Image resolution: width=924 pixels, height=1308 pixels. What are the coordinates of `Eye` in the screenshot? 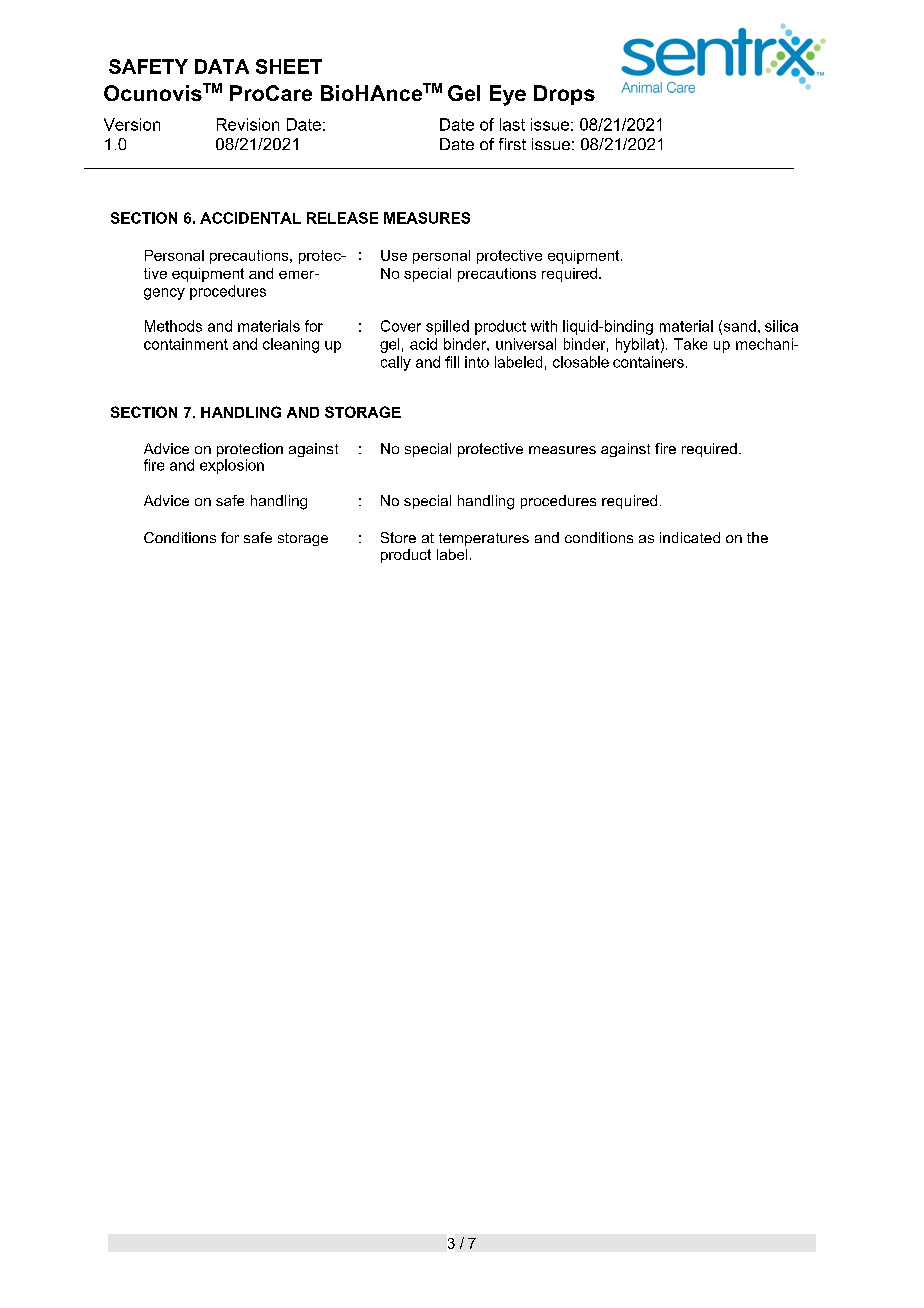 It's located at (508, 95).
